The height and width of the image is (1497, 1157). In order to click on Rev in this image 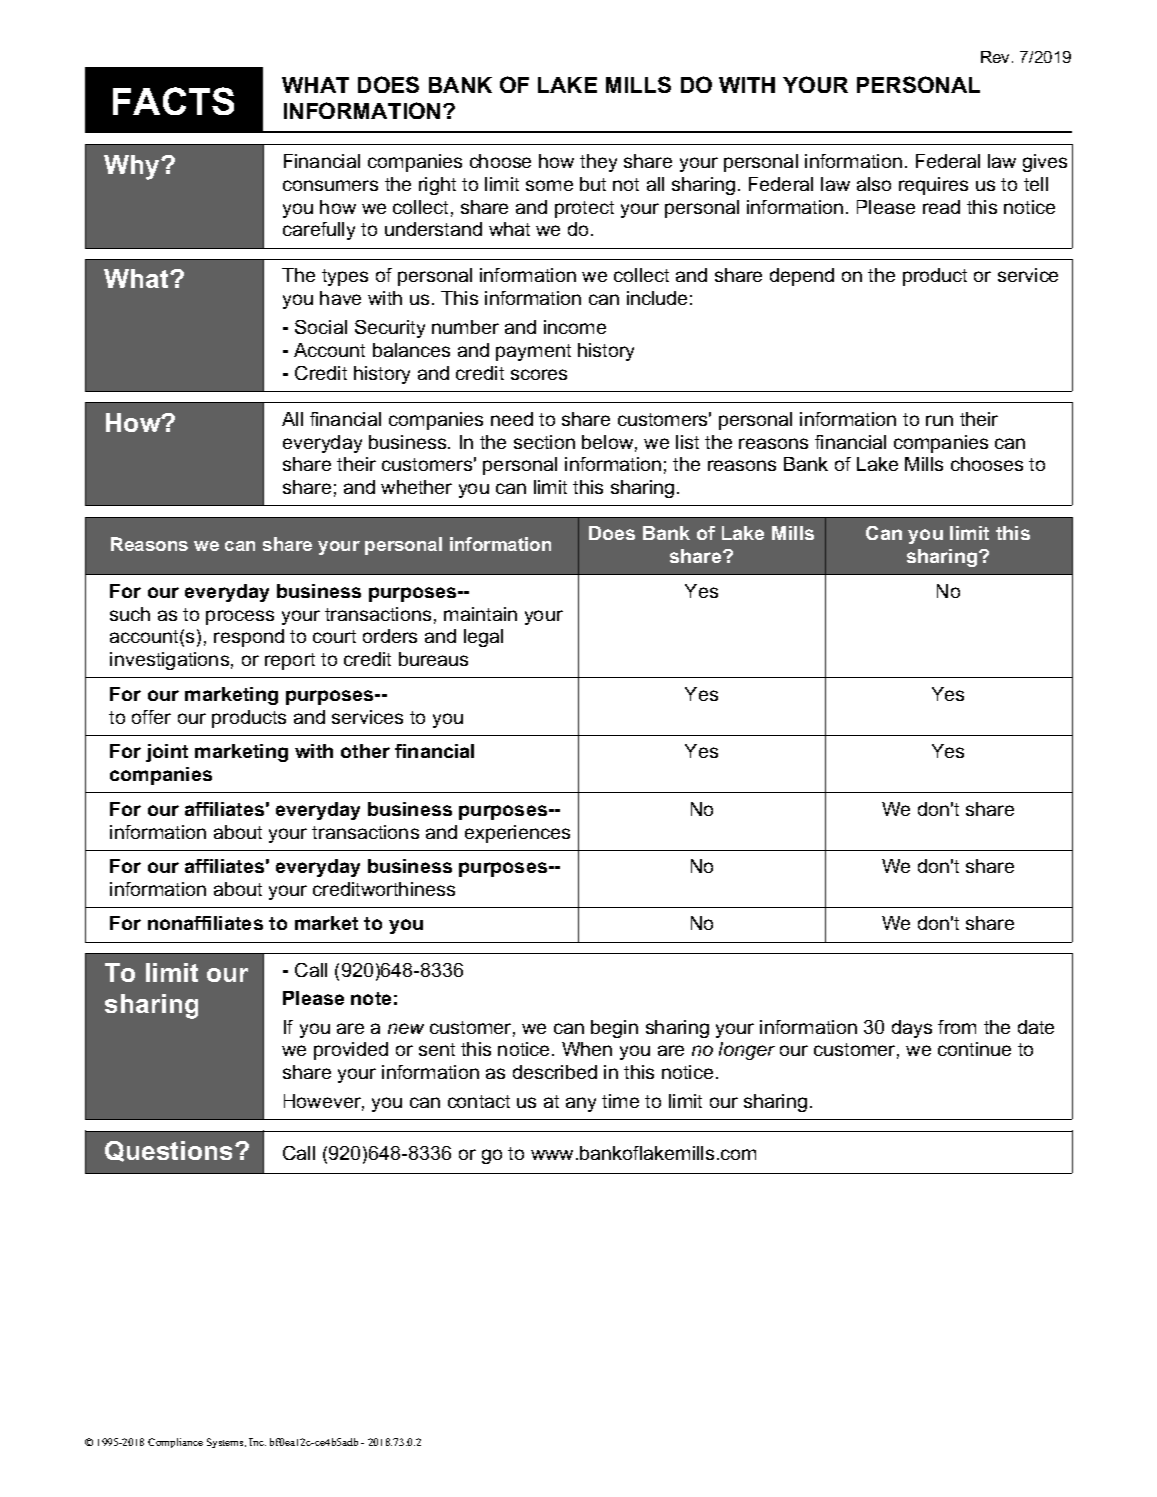, I will do `click(997, 57)`.
